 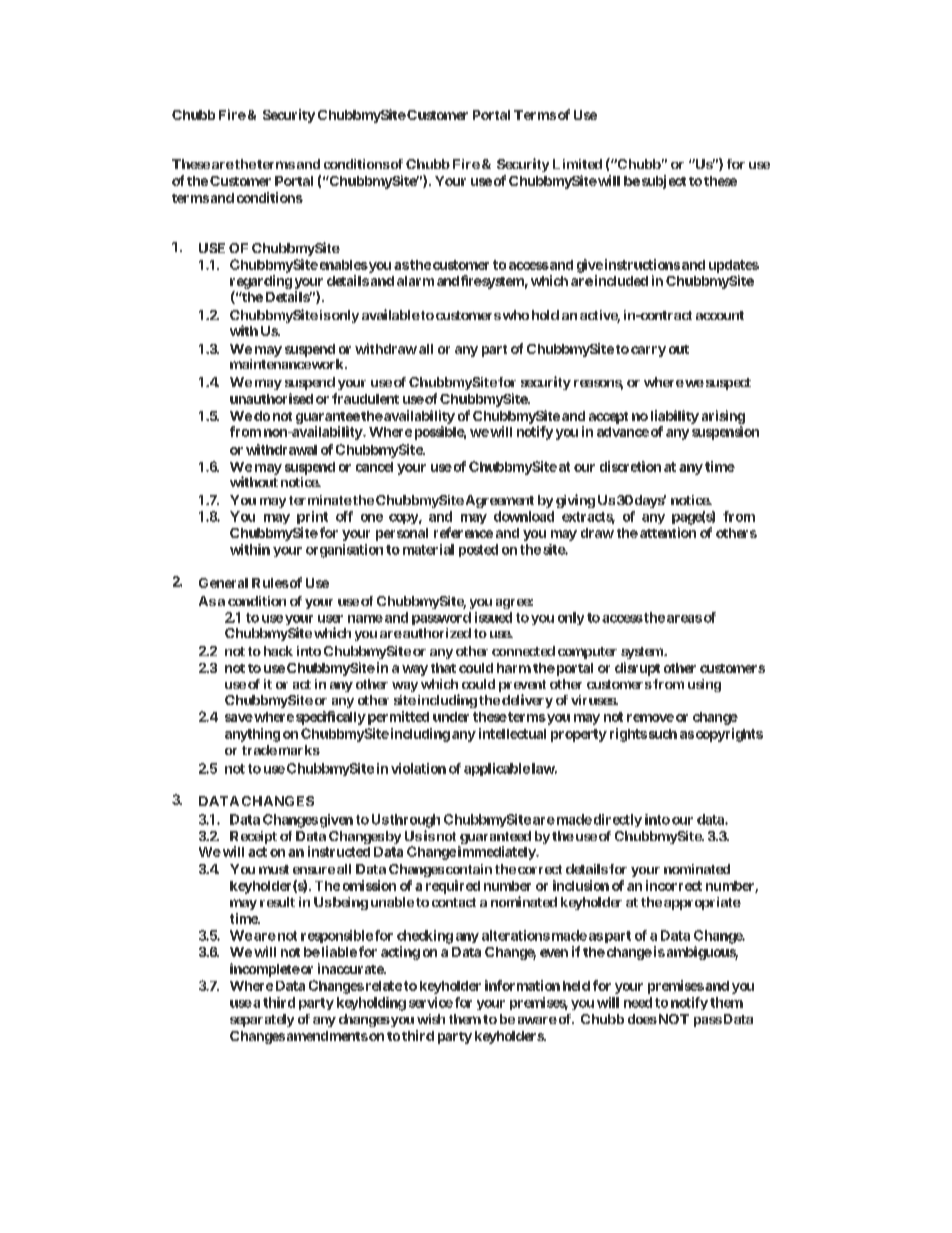 I want to click on Limited, so click(x=577, y=164).
